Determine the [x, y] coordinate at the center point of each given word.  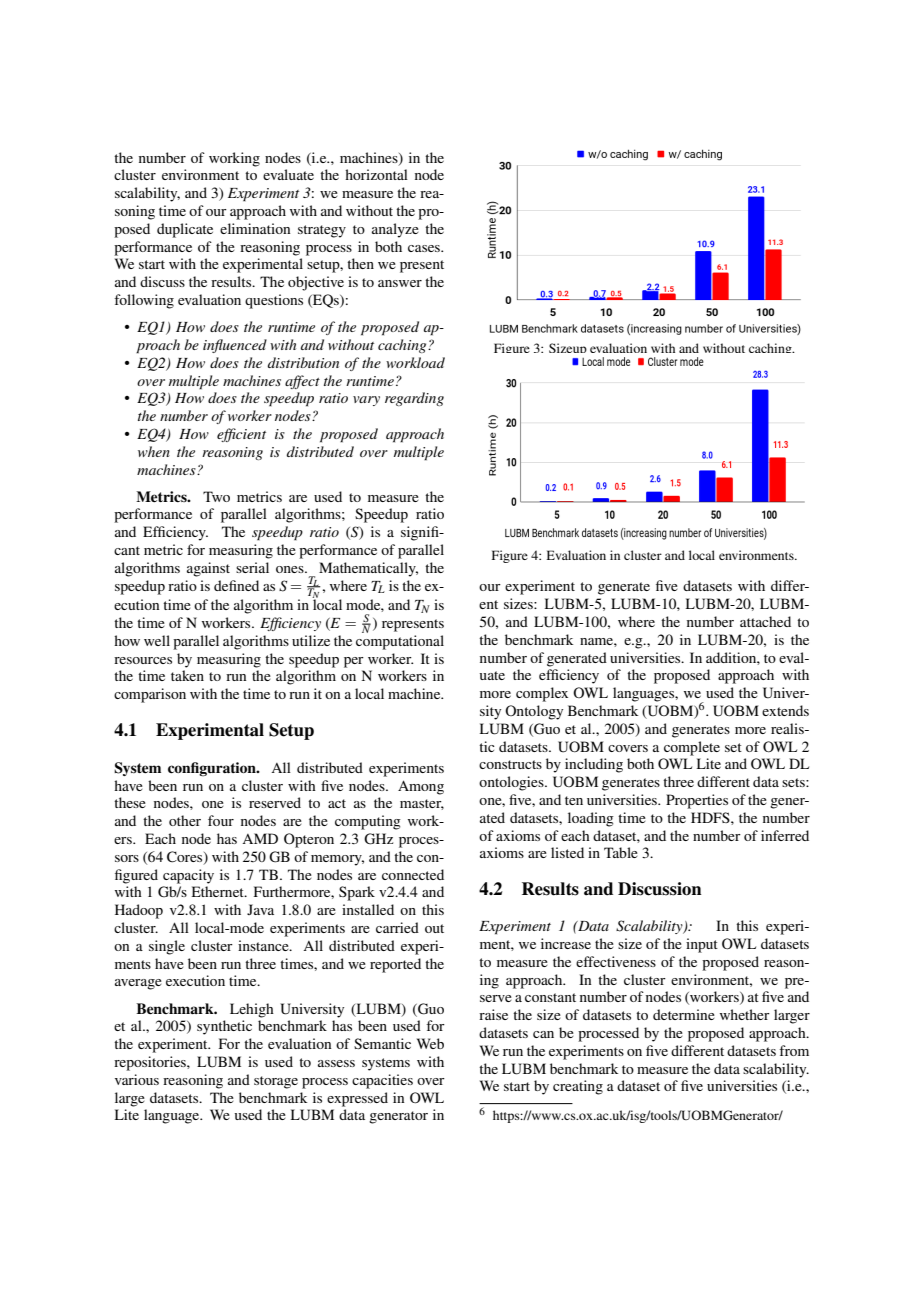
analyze [395, 230]
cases [425, 248]
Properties [697, 801]
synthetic [224, 1027]
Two [216, 496]
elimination [255, 228]
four [221, 820]
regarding [414, 399]
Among [421, 787]
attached [765, 621]
